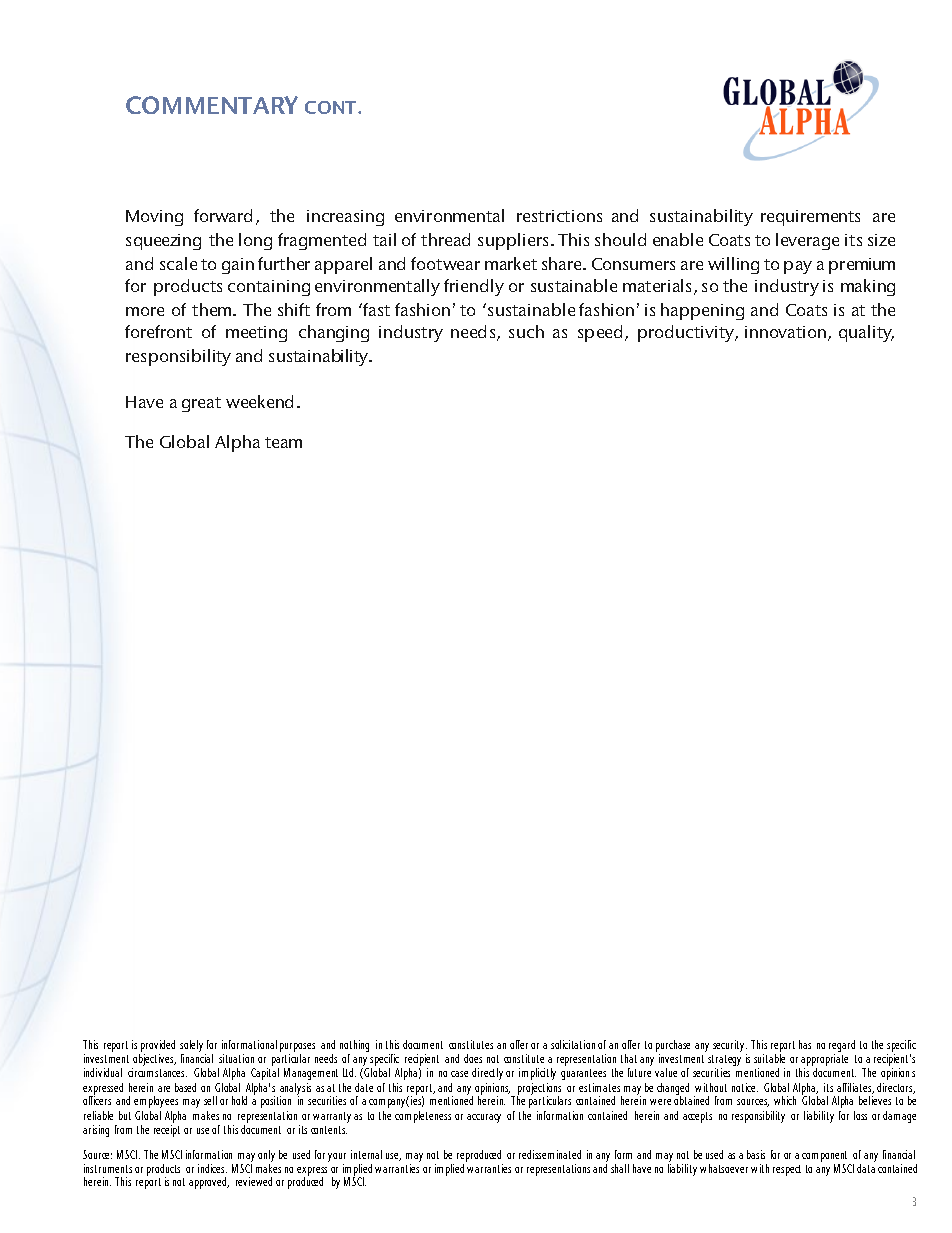 This page has width=952, height=1233. What do you see at coordinates (842, 1048) in the page?
I see `regard` at bounding box center [842, 1048].
